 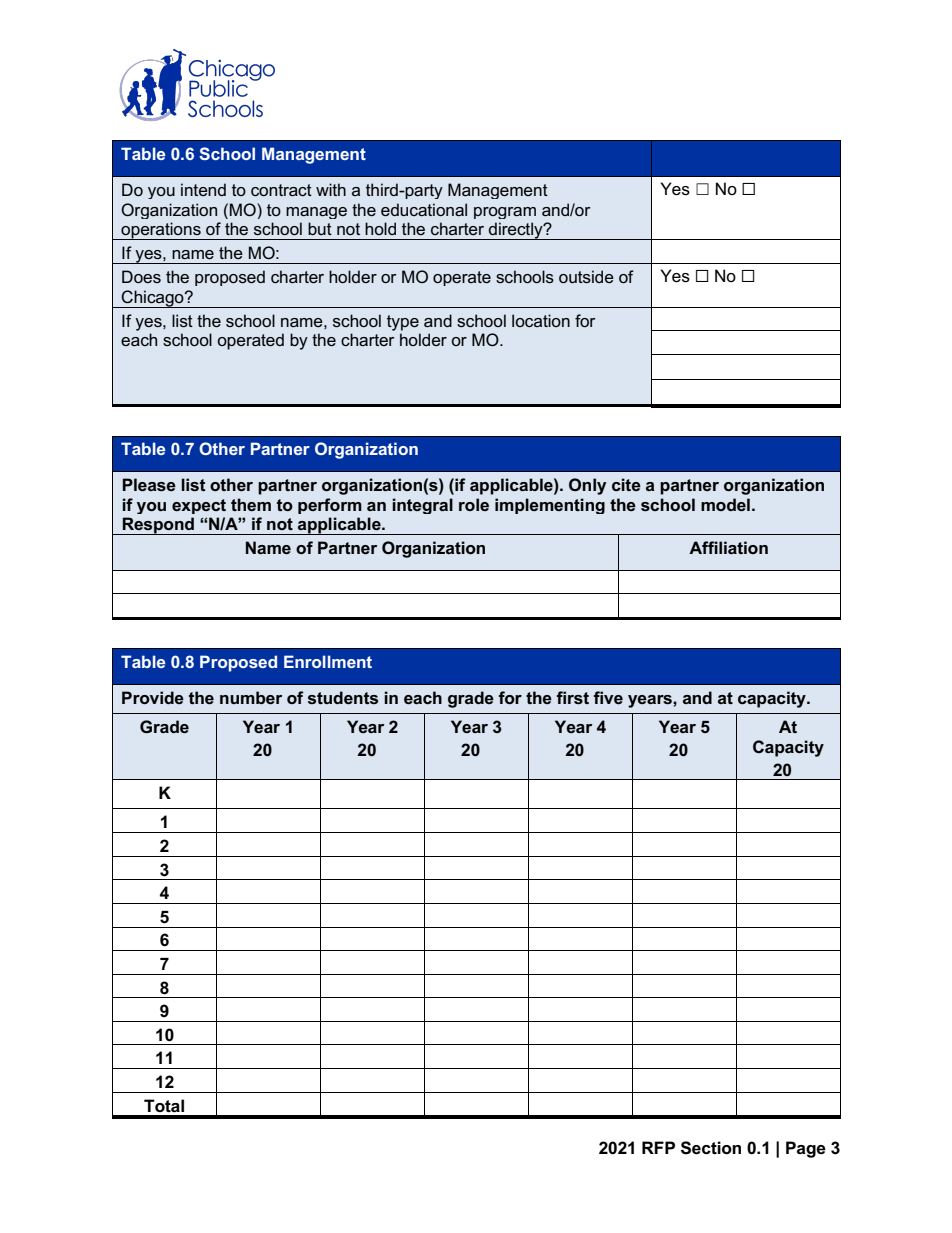 I want to click on first, so click(x=572, y=698).
